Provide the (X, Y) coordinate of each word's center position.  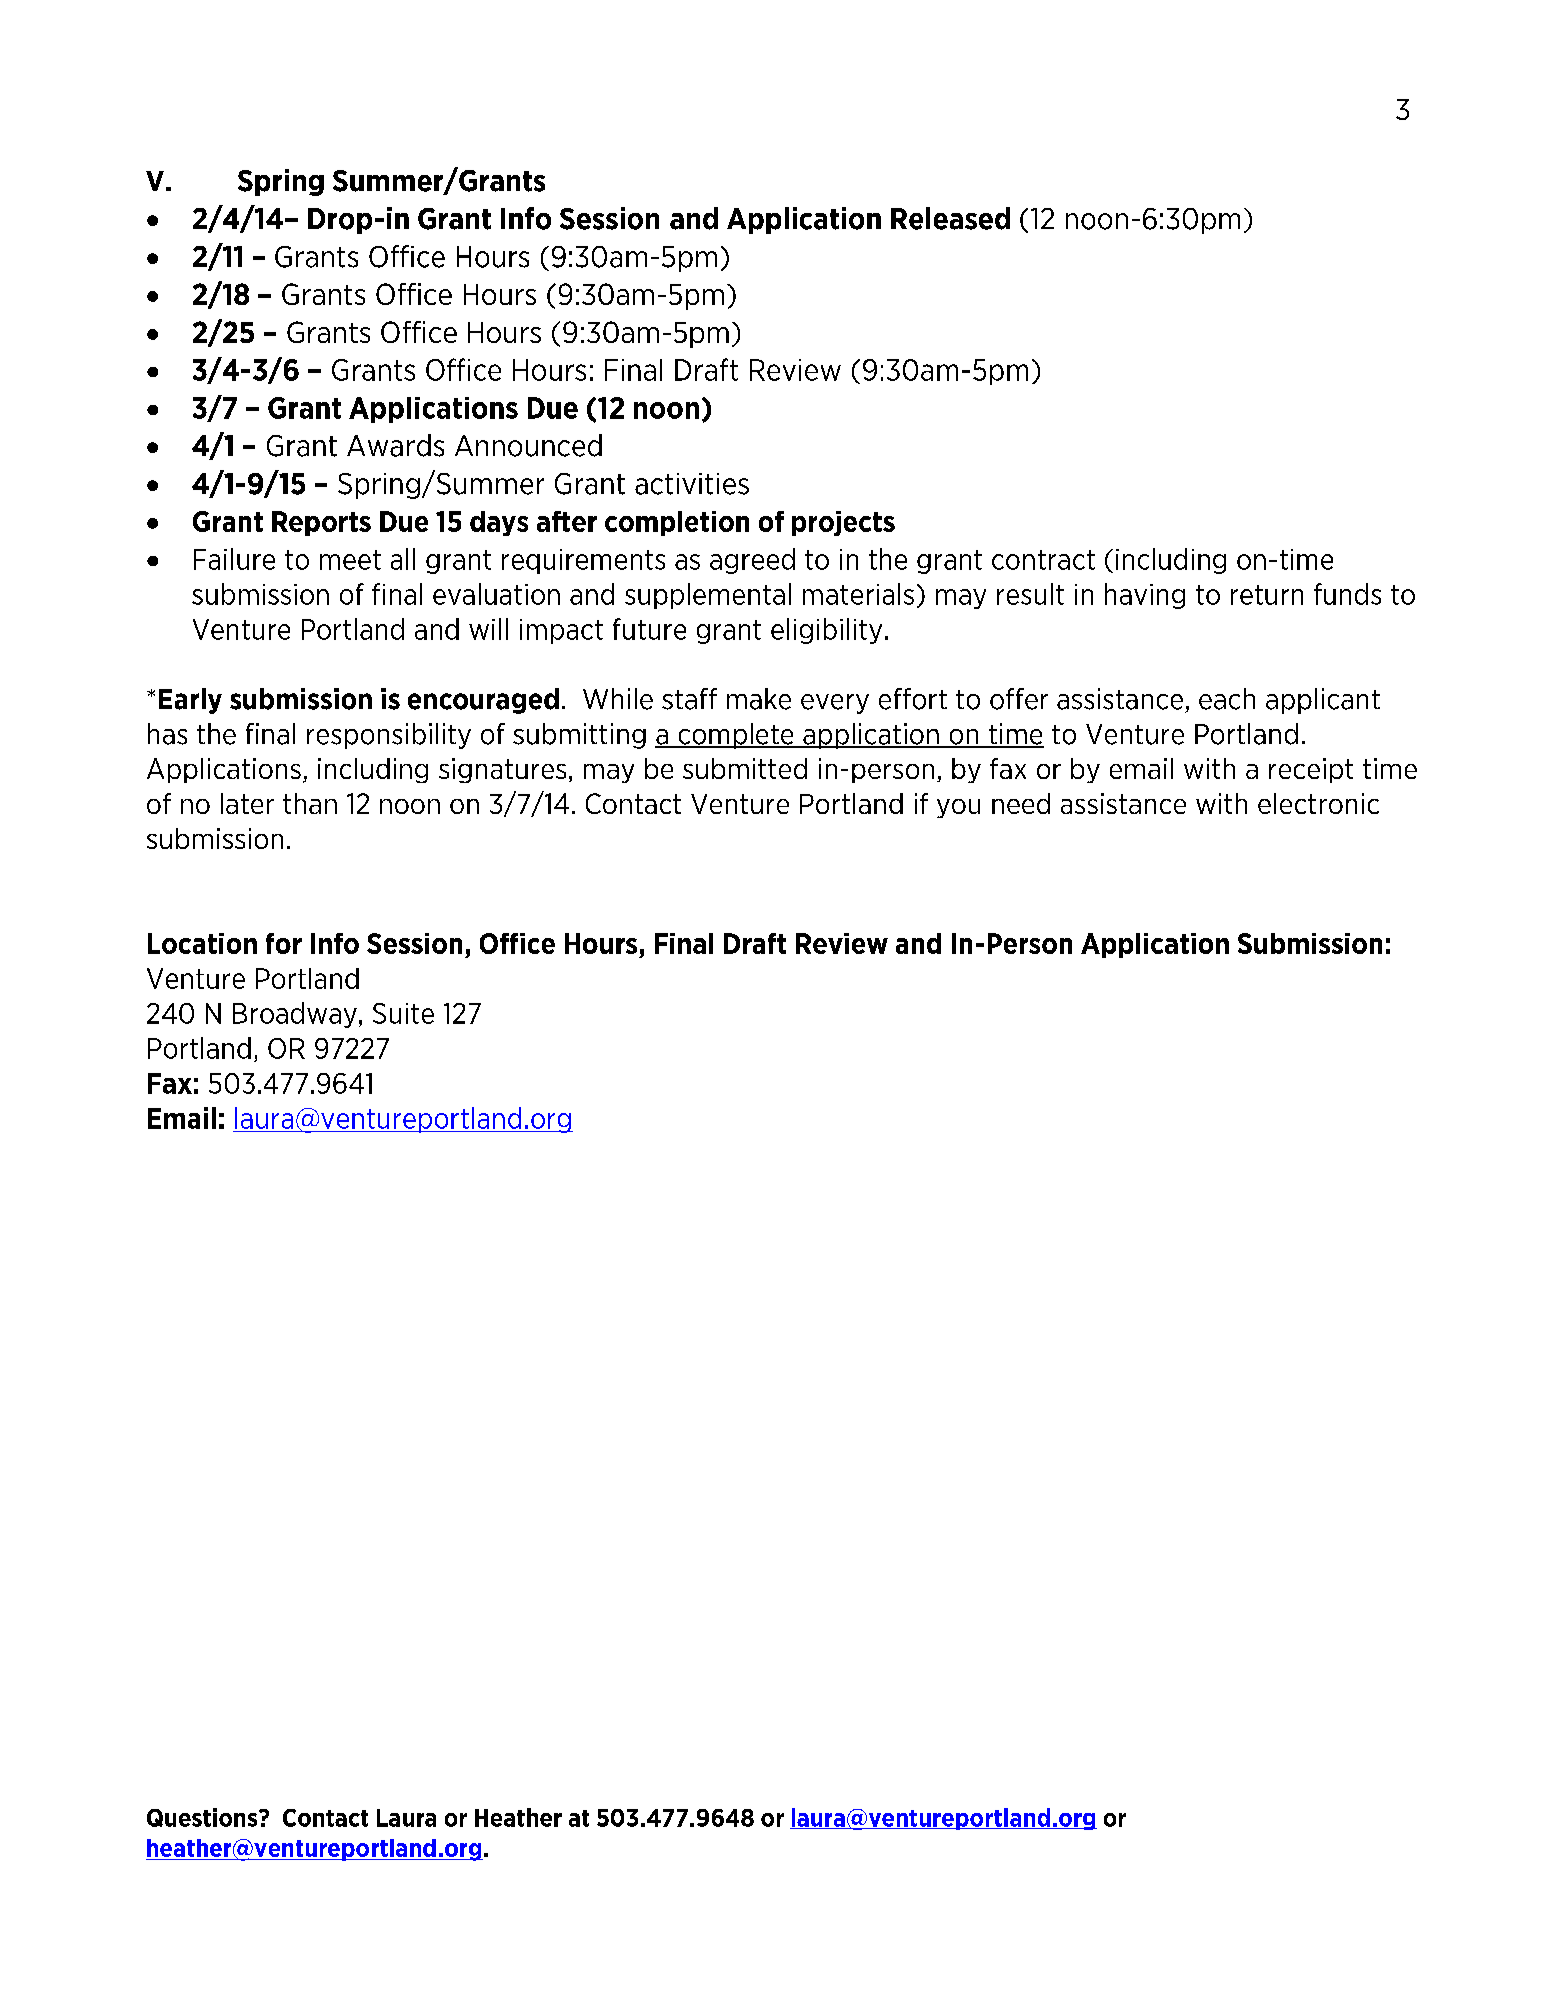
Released (950, 218)
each (1227, 699)
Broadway (295, 1015)
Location (202, 943)
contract (1043, 560)
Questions (203, 1817)
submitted (745, 768)
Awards (395, 445)
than (310, 803)
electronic (1318, 803)
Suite (403, 1013)
